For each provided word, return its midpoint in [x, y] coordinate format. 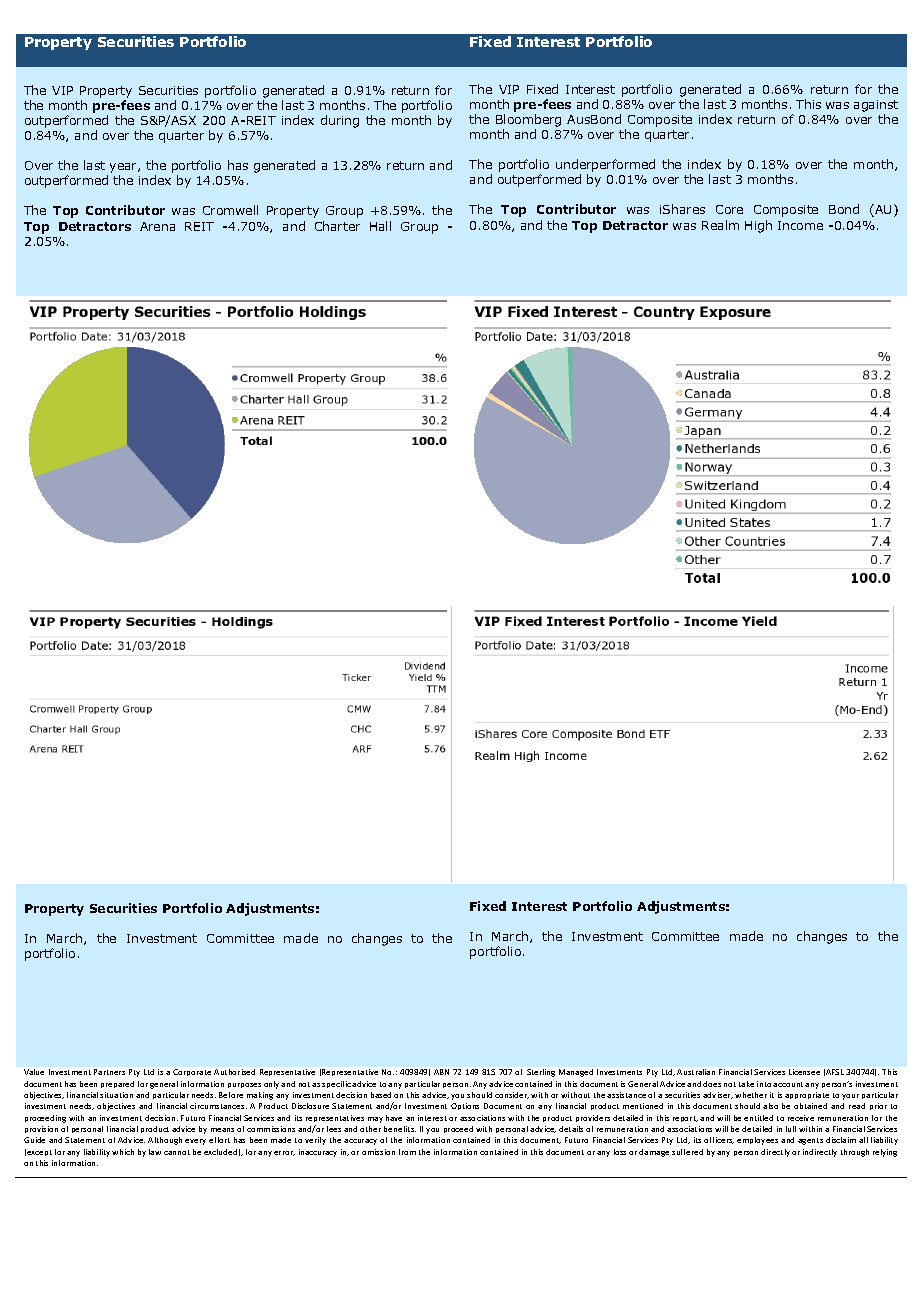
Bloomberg [528, 120]
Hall [380, 226]
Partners [109, 1072]
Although [165, 1141]
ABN [441, 1072]
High [758, 226]
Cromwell [230, 210]
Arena [157, 226]
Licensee [804, 1072]
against [876, 106]
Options [465, 1106]
